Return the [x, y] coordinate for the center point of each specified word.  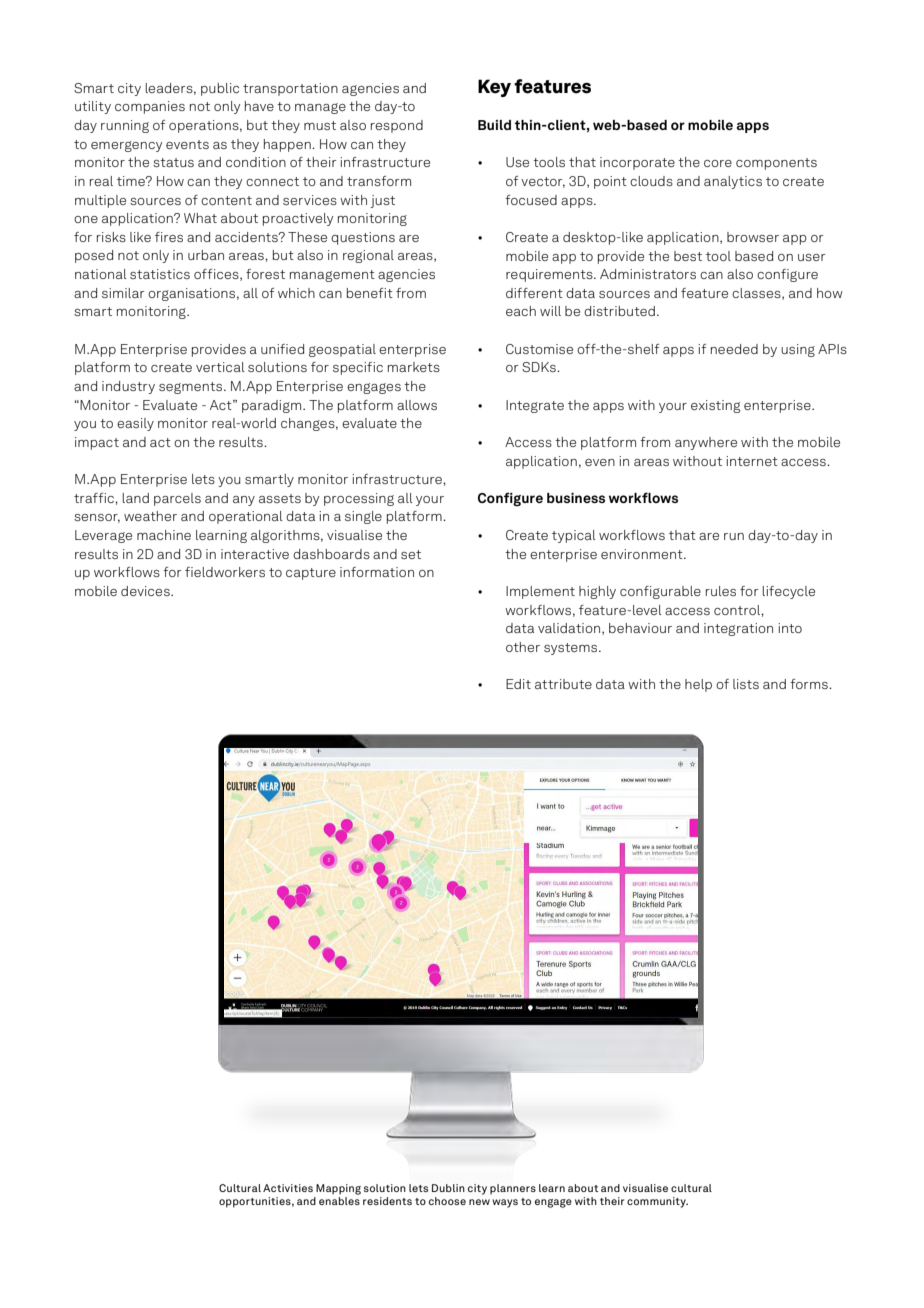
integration [738, 629]
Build [494, 125]
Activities [288, 1188]
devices [146, 591]
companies [150, 107]
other [523, 647]
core [718, 163]
